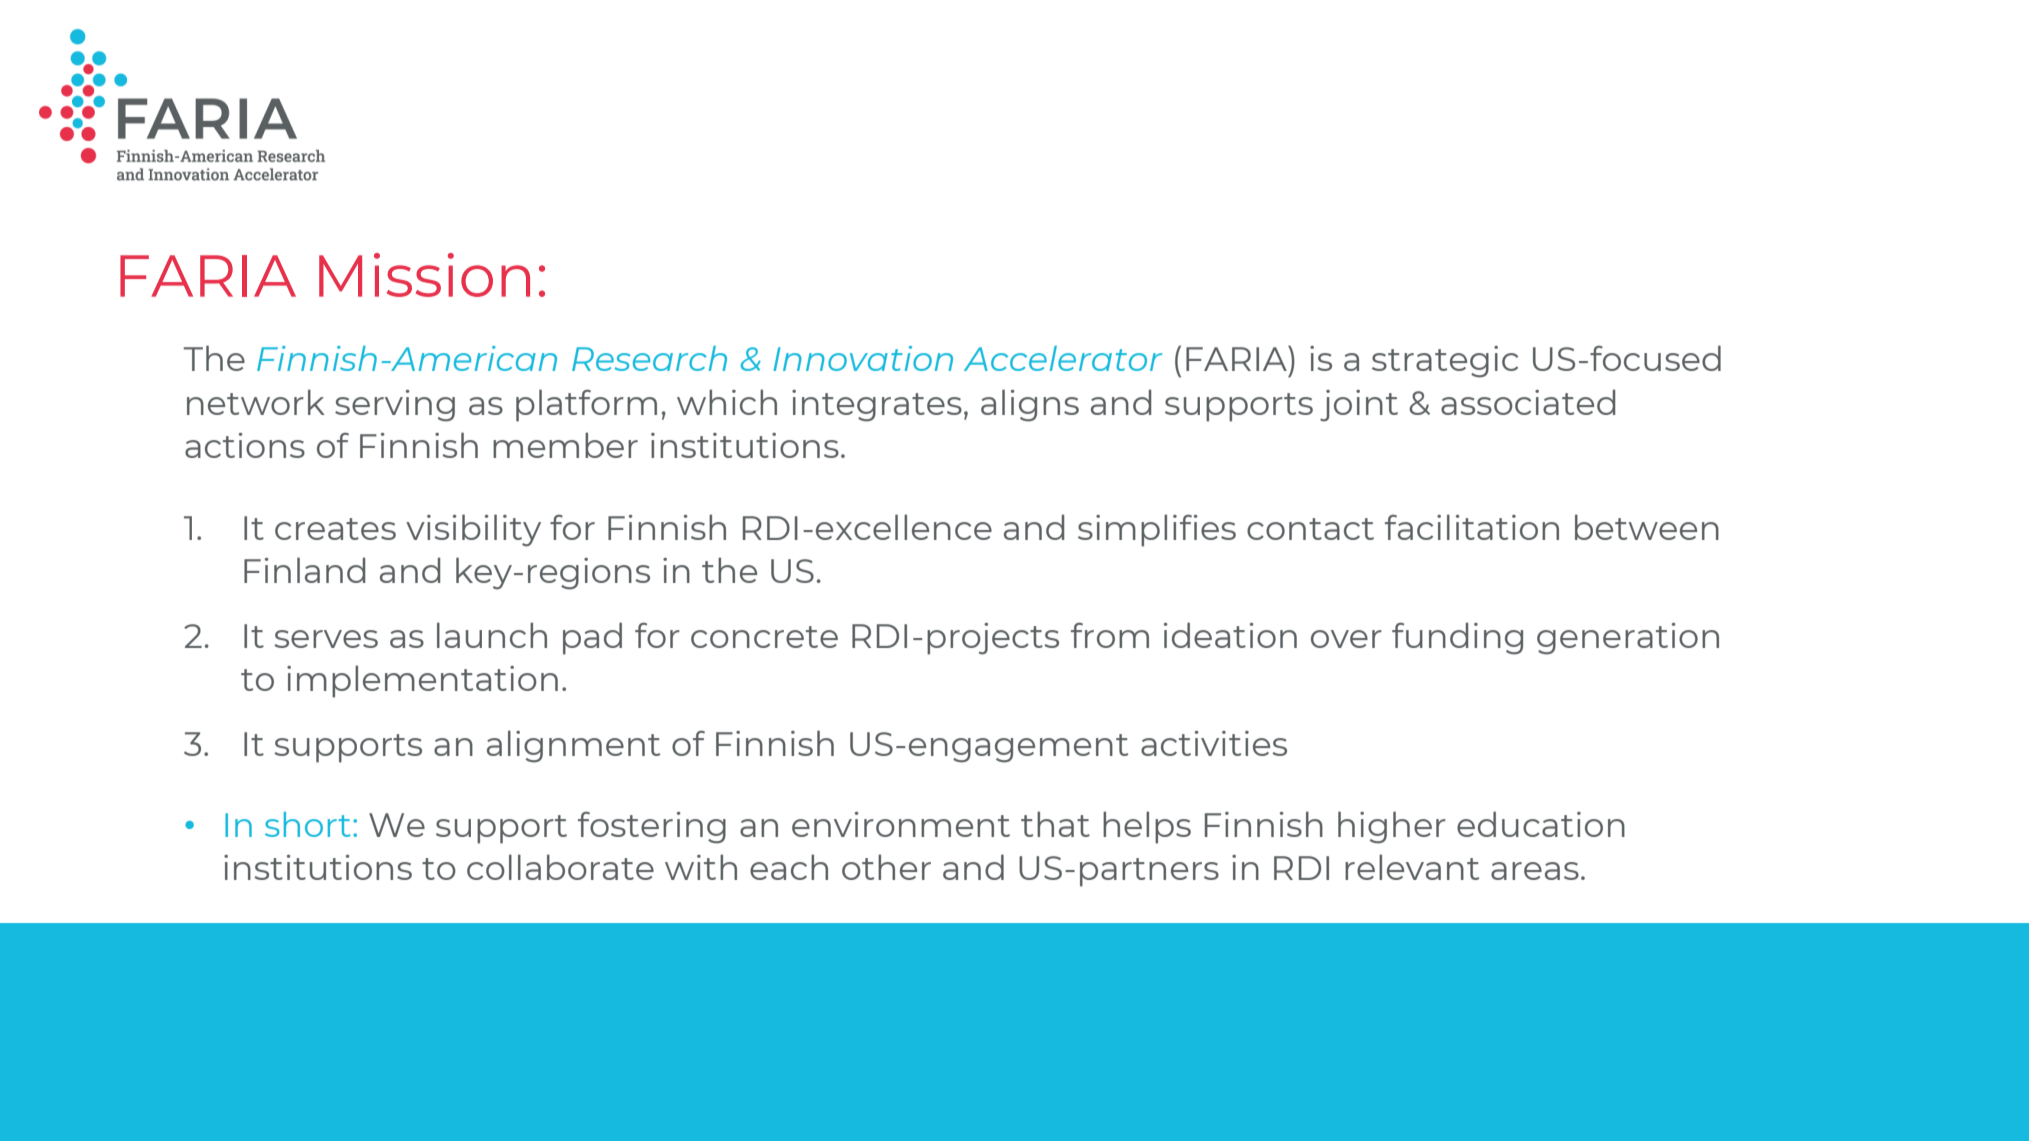 The height and width of the document is (1141, 2029). Describe the element at coordinates (1412, 867) in the document. I see `relevant` at that location.
